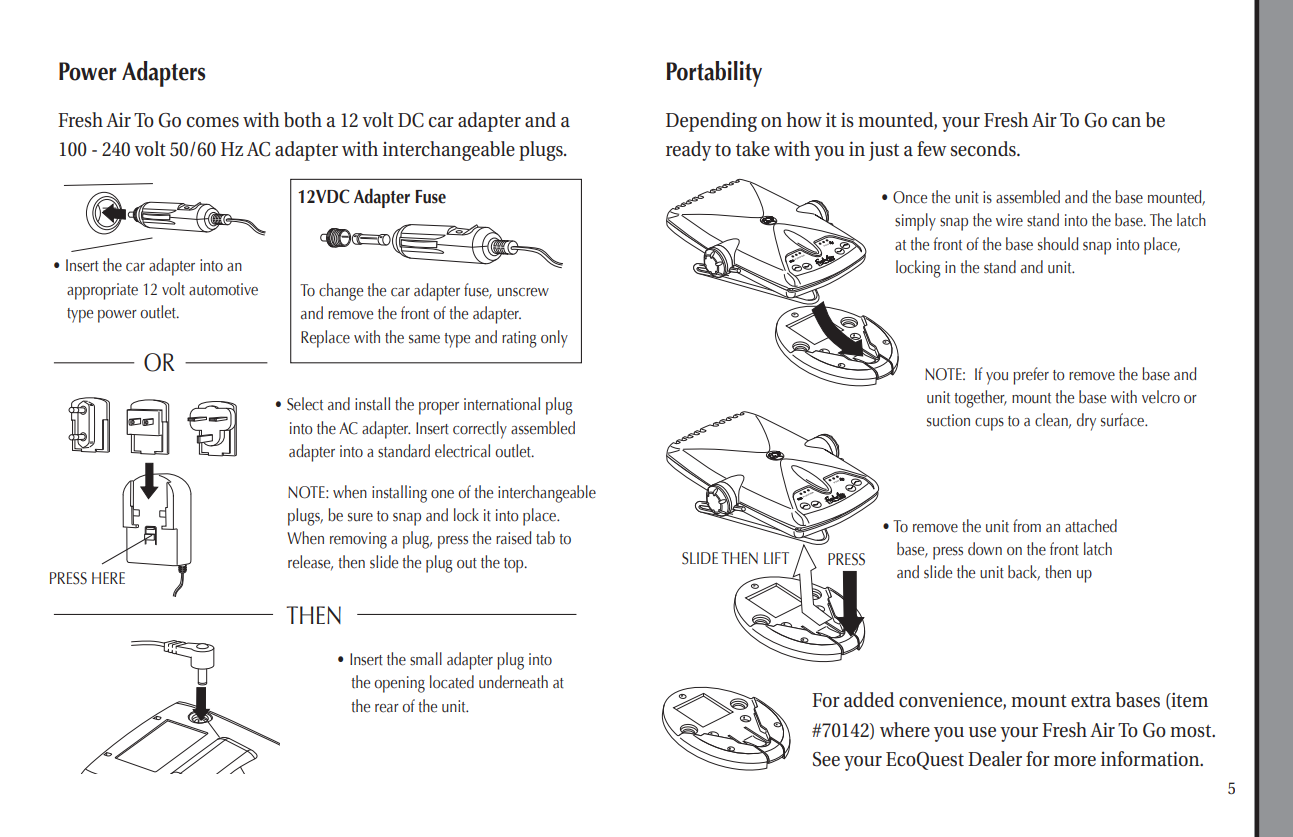  I want to click on Portability, so click(714, 74).
